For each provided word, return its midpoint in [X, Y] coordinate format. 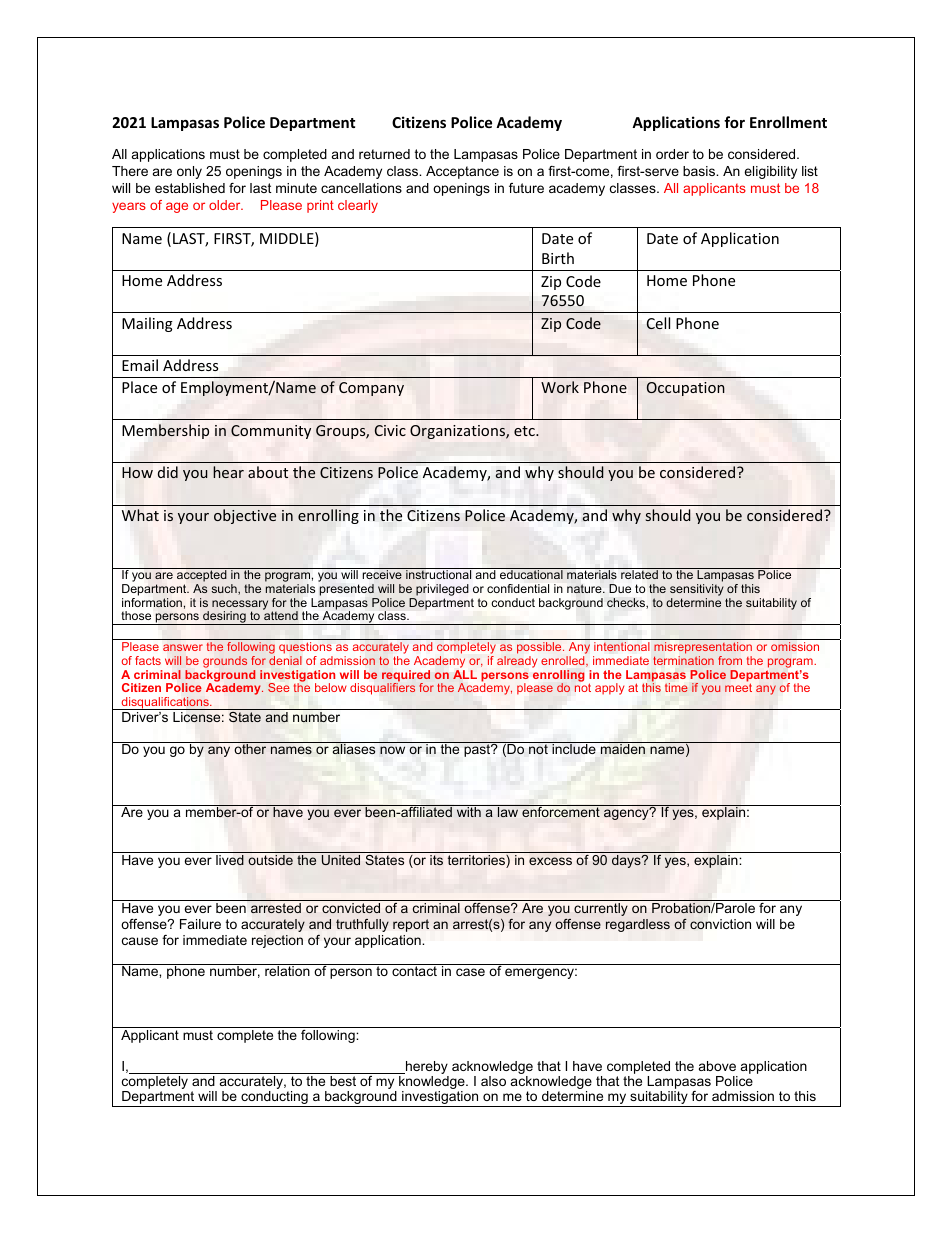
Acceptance [462, 172]
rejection [277, 941]
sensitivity [697, 590]
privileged [442, 590]
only [189, 172]
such [225, 589]
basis [700, 171]
